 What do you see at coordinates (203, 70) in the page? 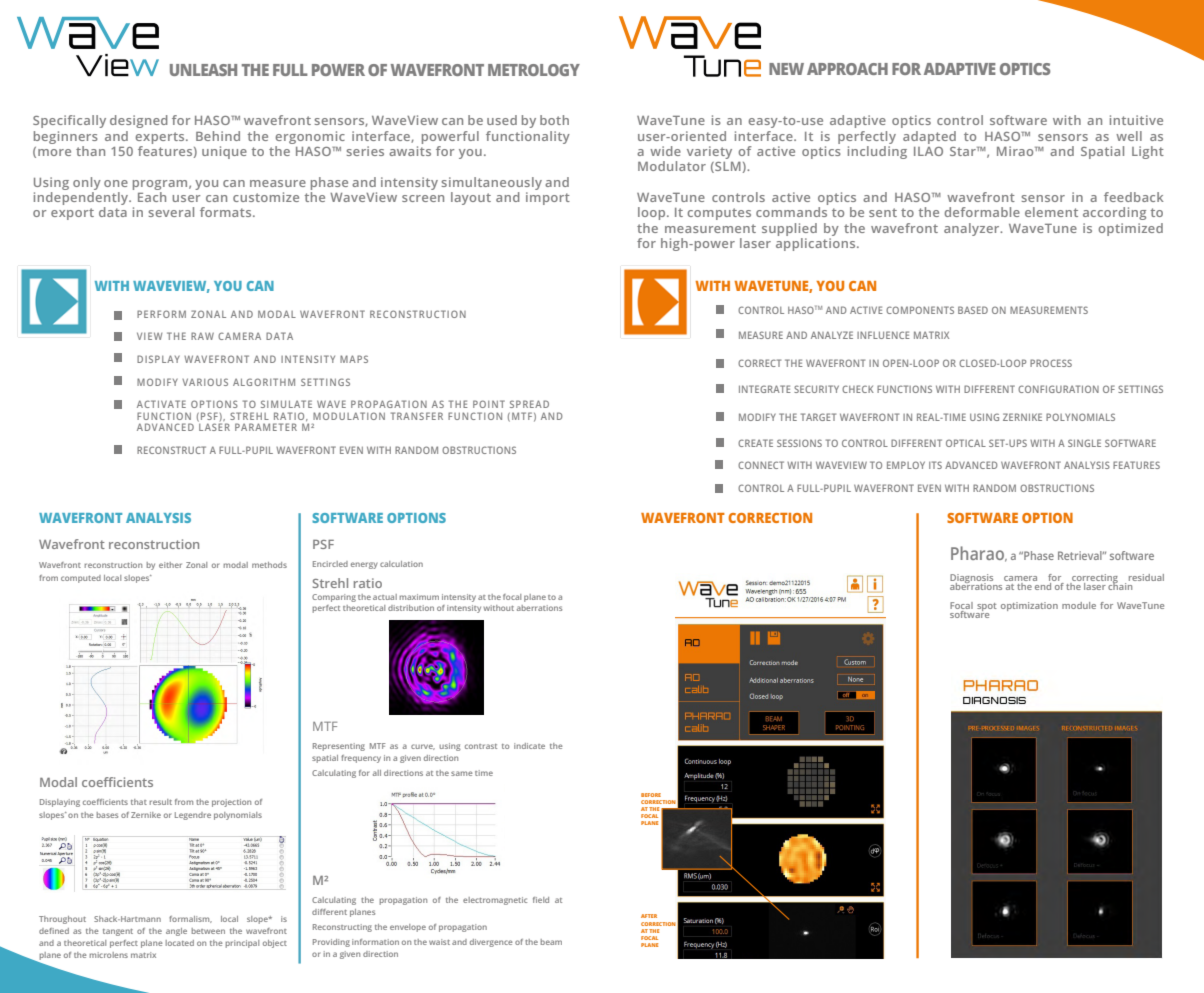
I see `UNLEASH` at bounding box center [203, 70].
